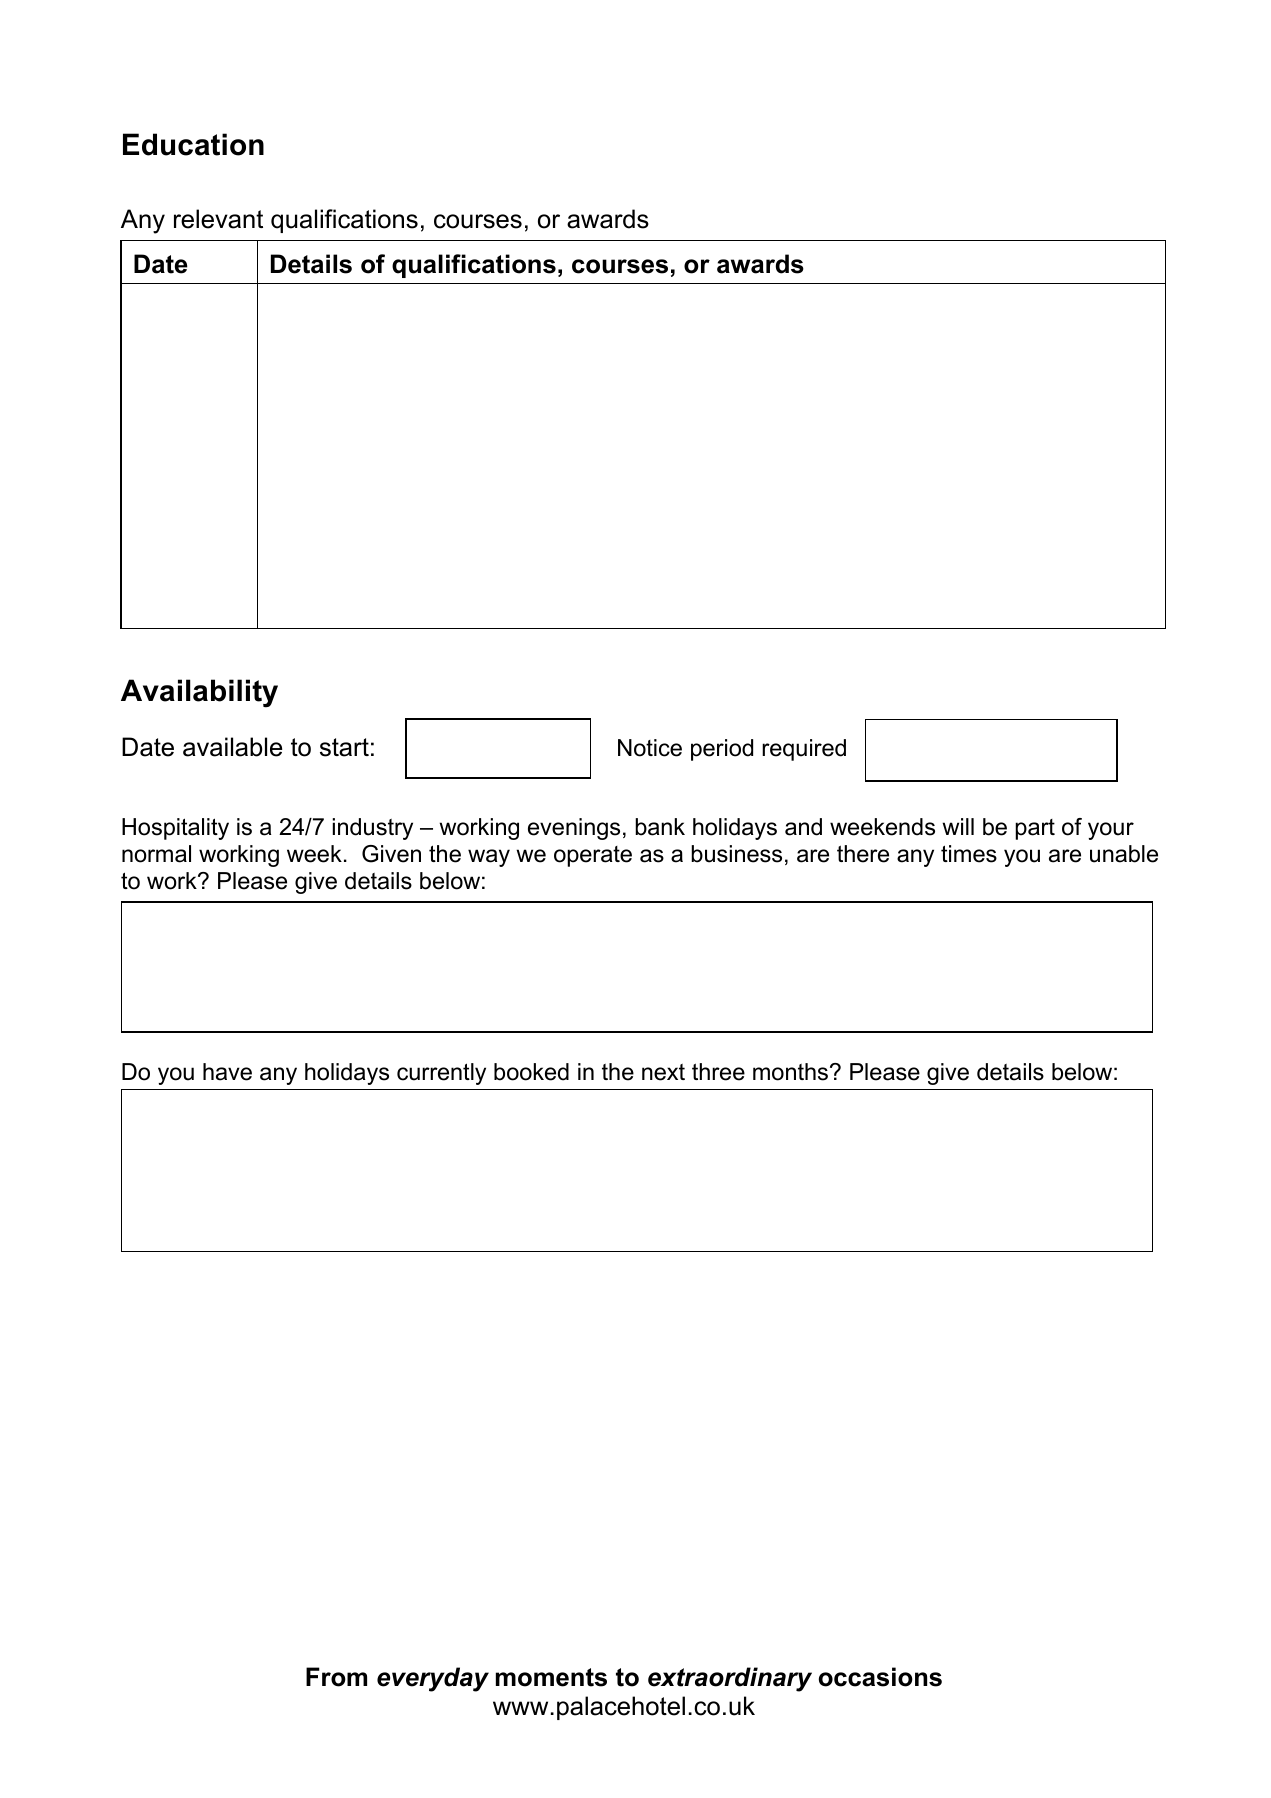  Describe the element at coordinates (551, 1677) in the document. I see `moments` at that location.
